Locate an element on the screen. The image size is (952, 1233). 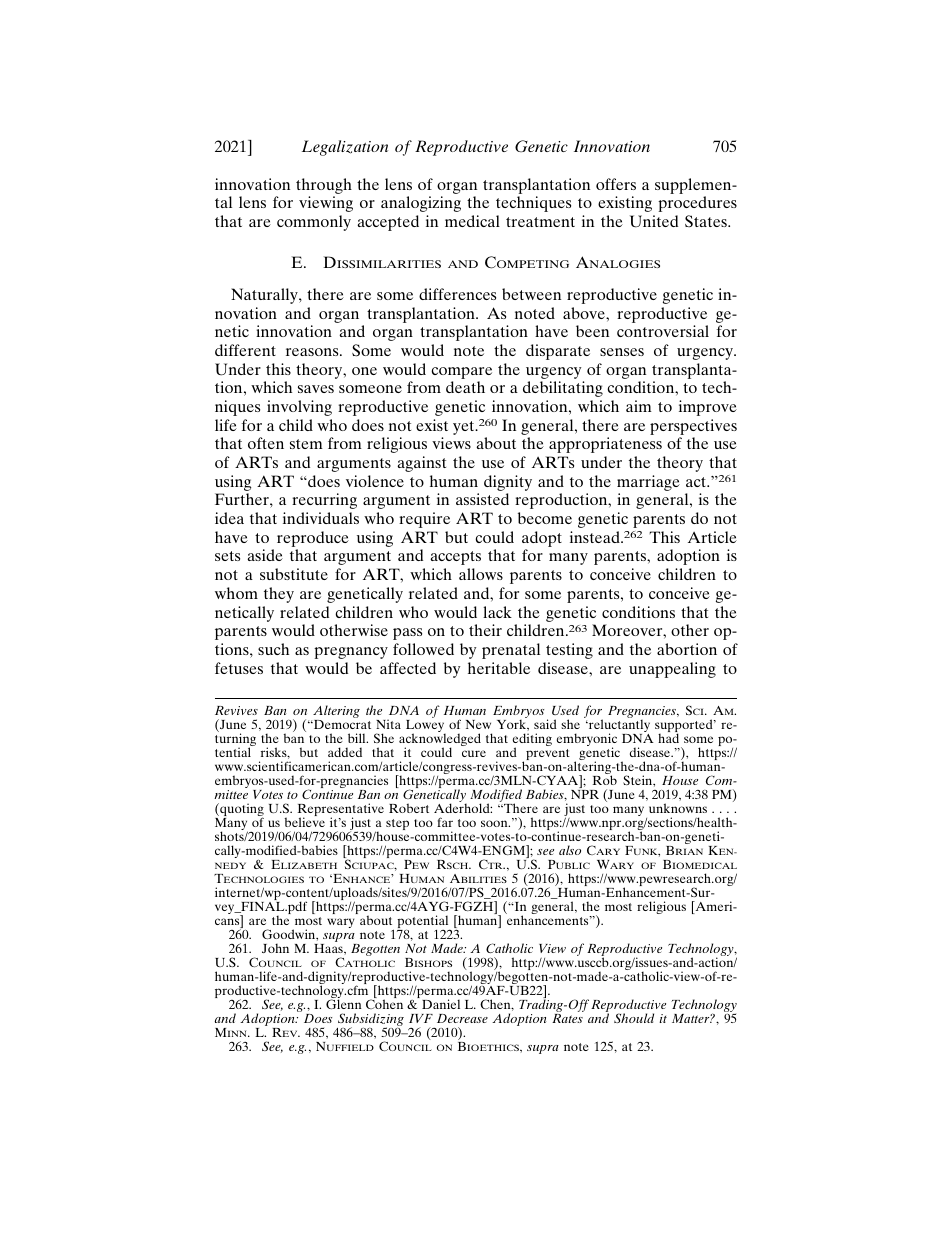
fetuses is located at coordinates (239, 668).
